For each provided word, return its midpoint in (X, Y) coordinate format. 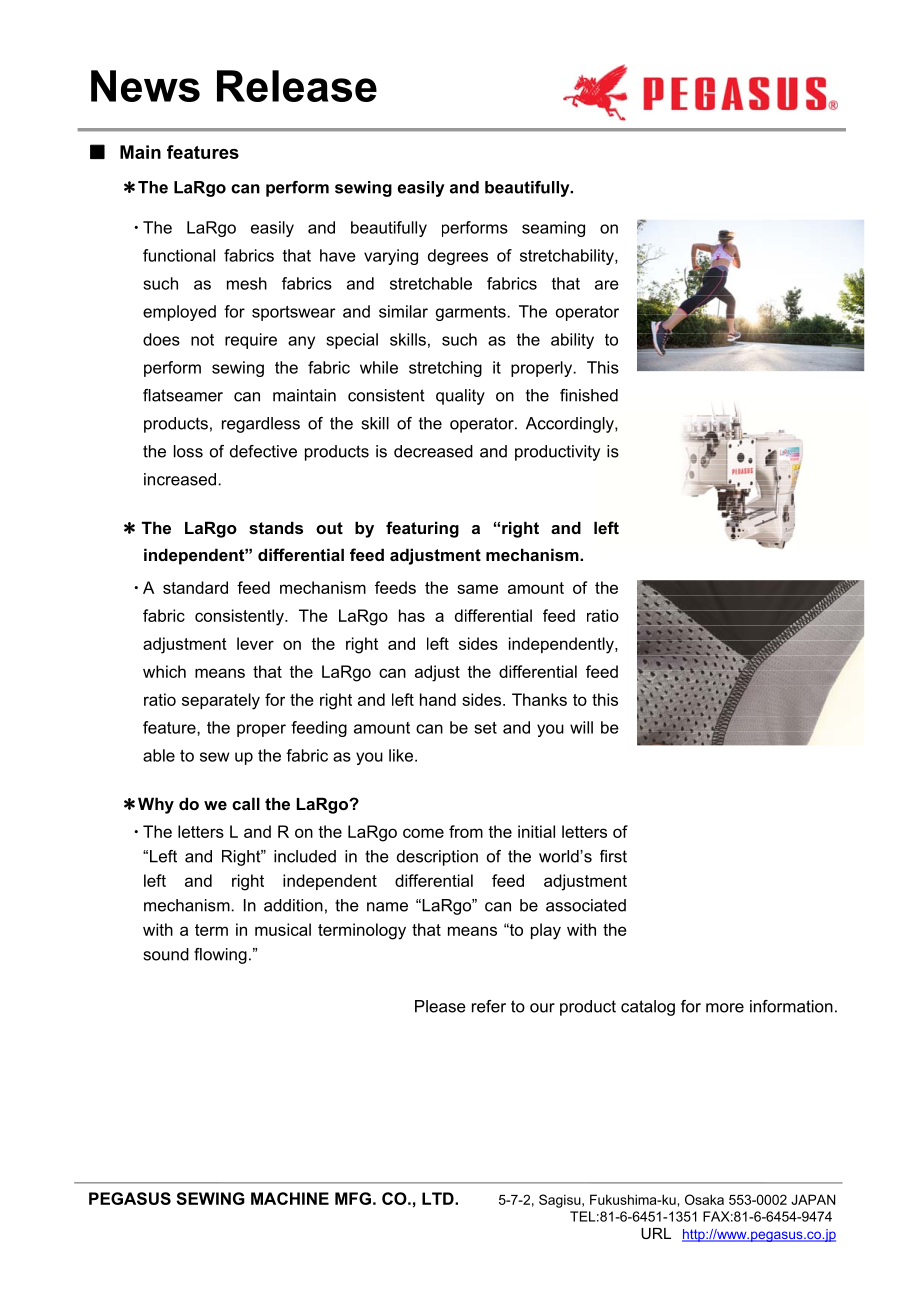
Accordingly (571, 425)
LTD (439, 1198)
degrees (458, 257)
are (607, 285)
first (613, 856)
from (466, 831)
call (246, 803)
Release (297, 86)
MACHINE (290, 1198)
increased (180, 479)
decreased (433, 451)
